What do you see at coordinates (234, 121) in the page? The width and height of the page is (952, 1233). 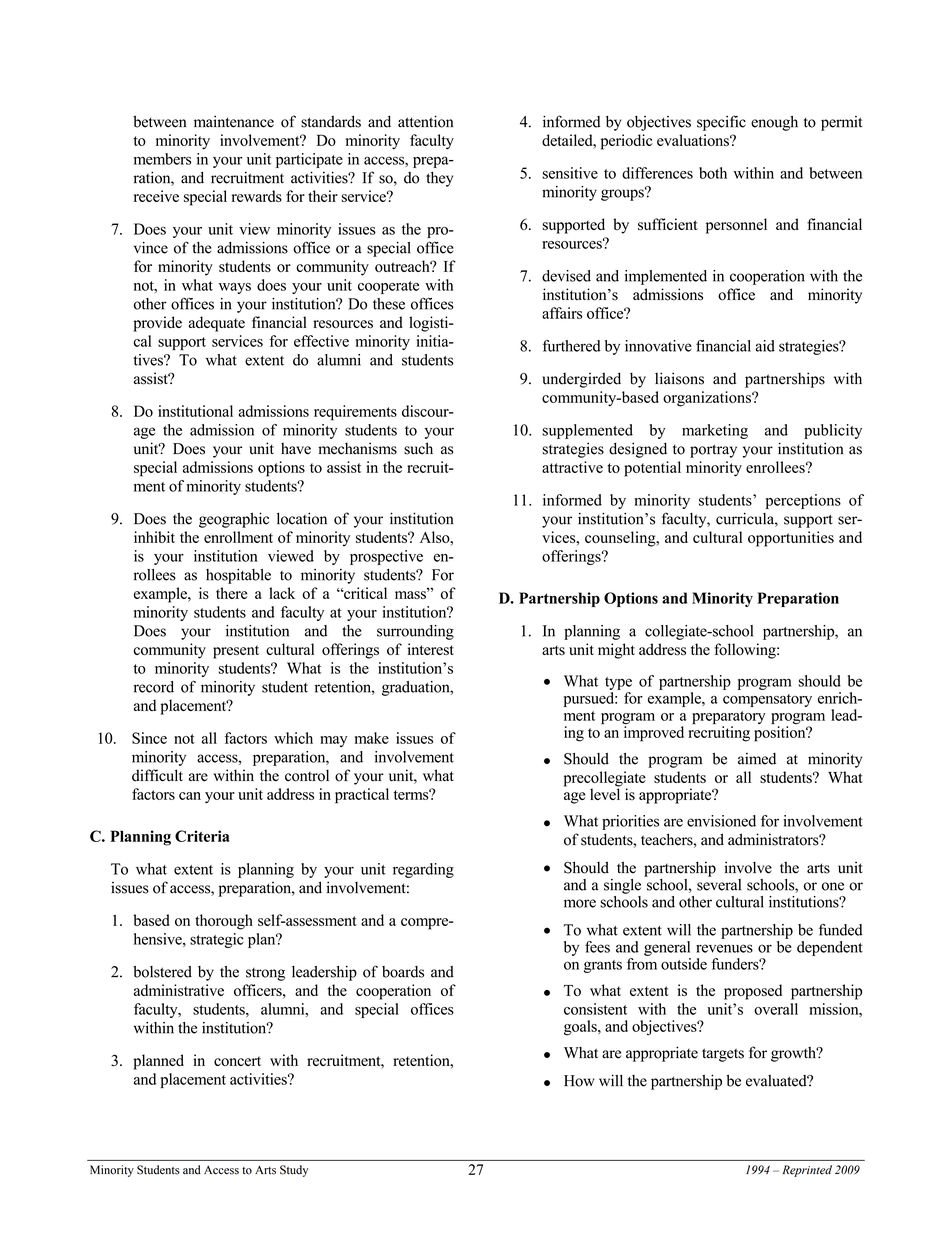 I see `maintenance` at bounding box center [234, 121].
